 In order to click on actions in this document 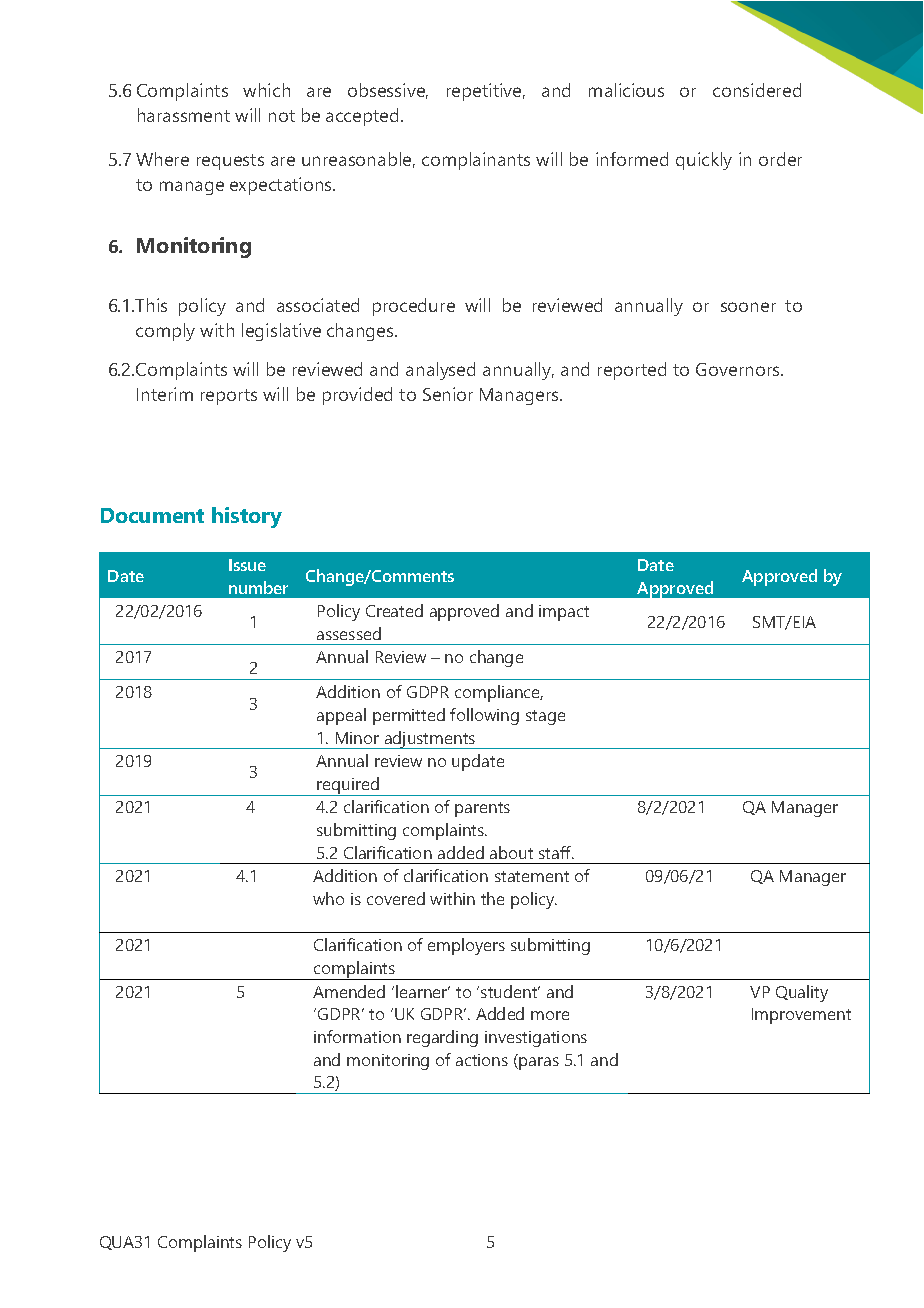, I will do `click(482, 1060)`.
